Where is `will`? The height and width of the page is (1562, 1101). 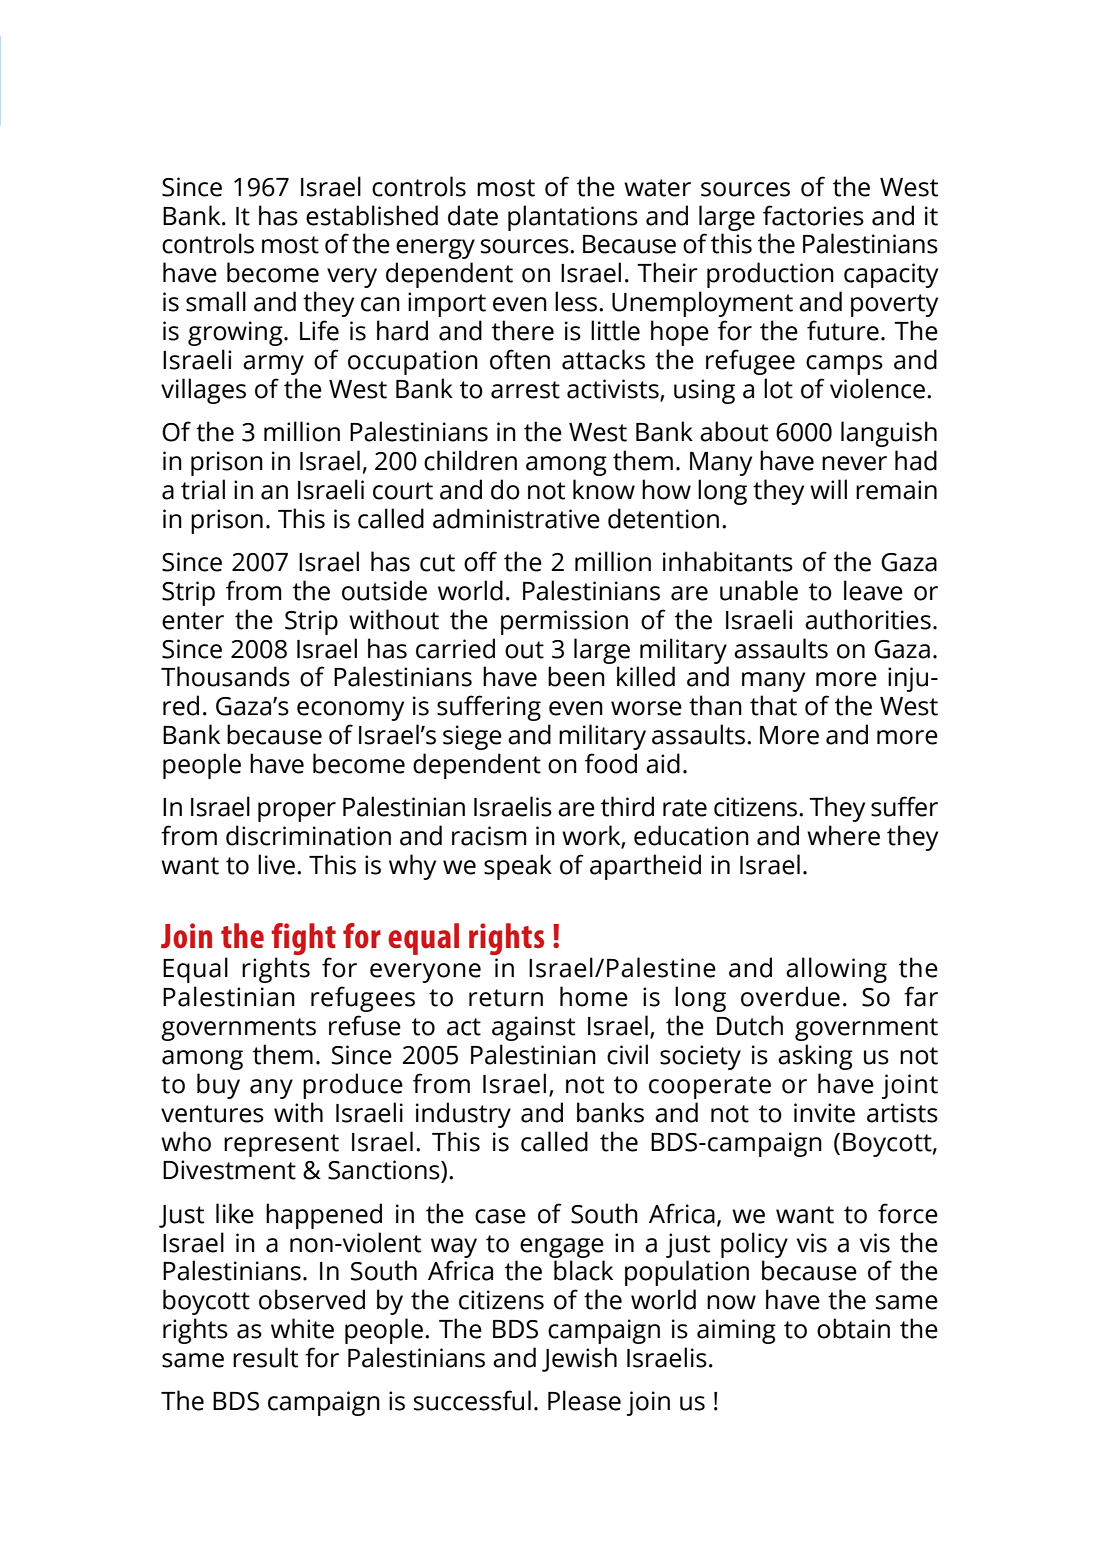
will is located at coordinates (828, 489).
